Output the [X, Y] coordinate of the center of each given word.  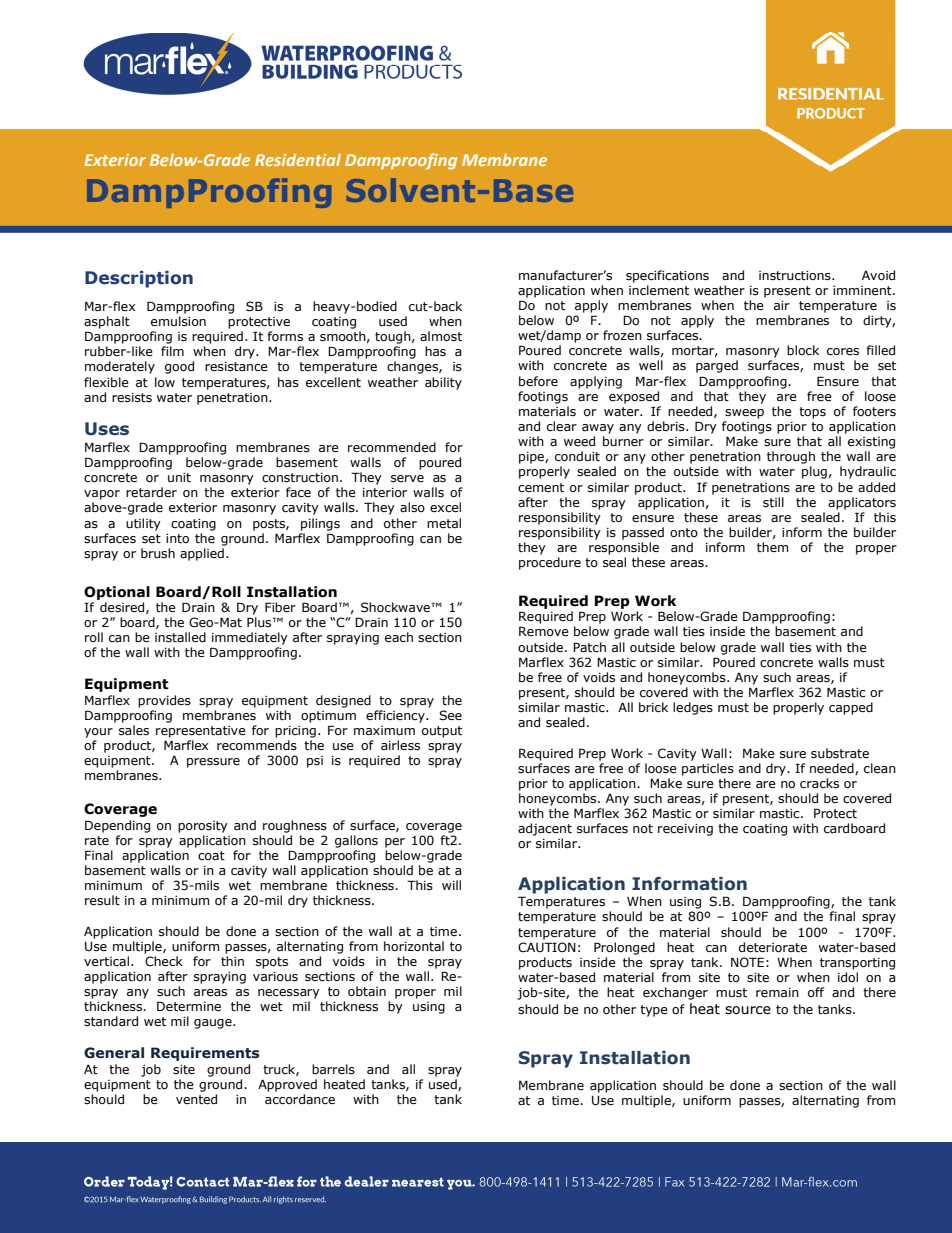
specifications [667, 276]
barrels [333, 1069]
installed [180, 637]
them [772, 547]
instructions [796, 276]
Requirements [205, 1054]
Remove [544, 631]
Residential [298, 159]
